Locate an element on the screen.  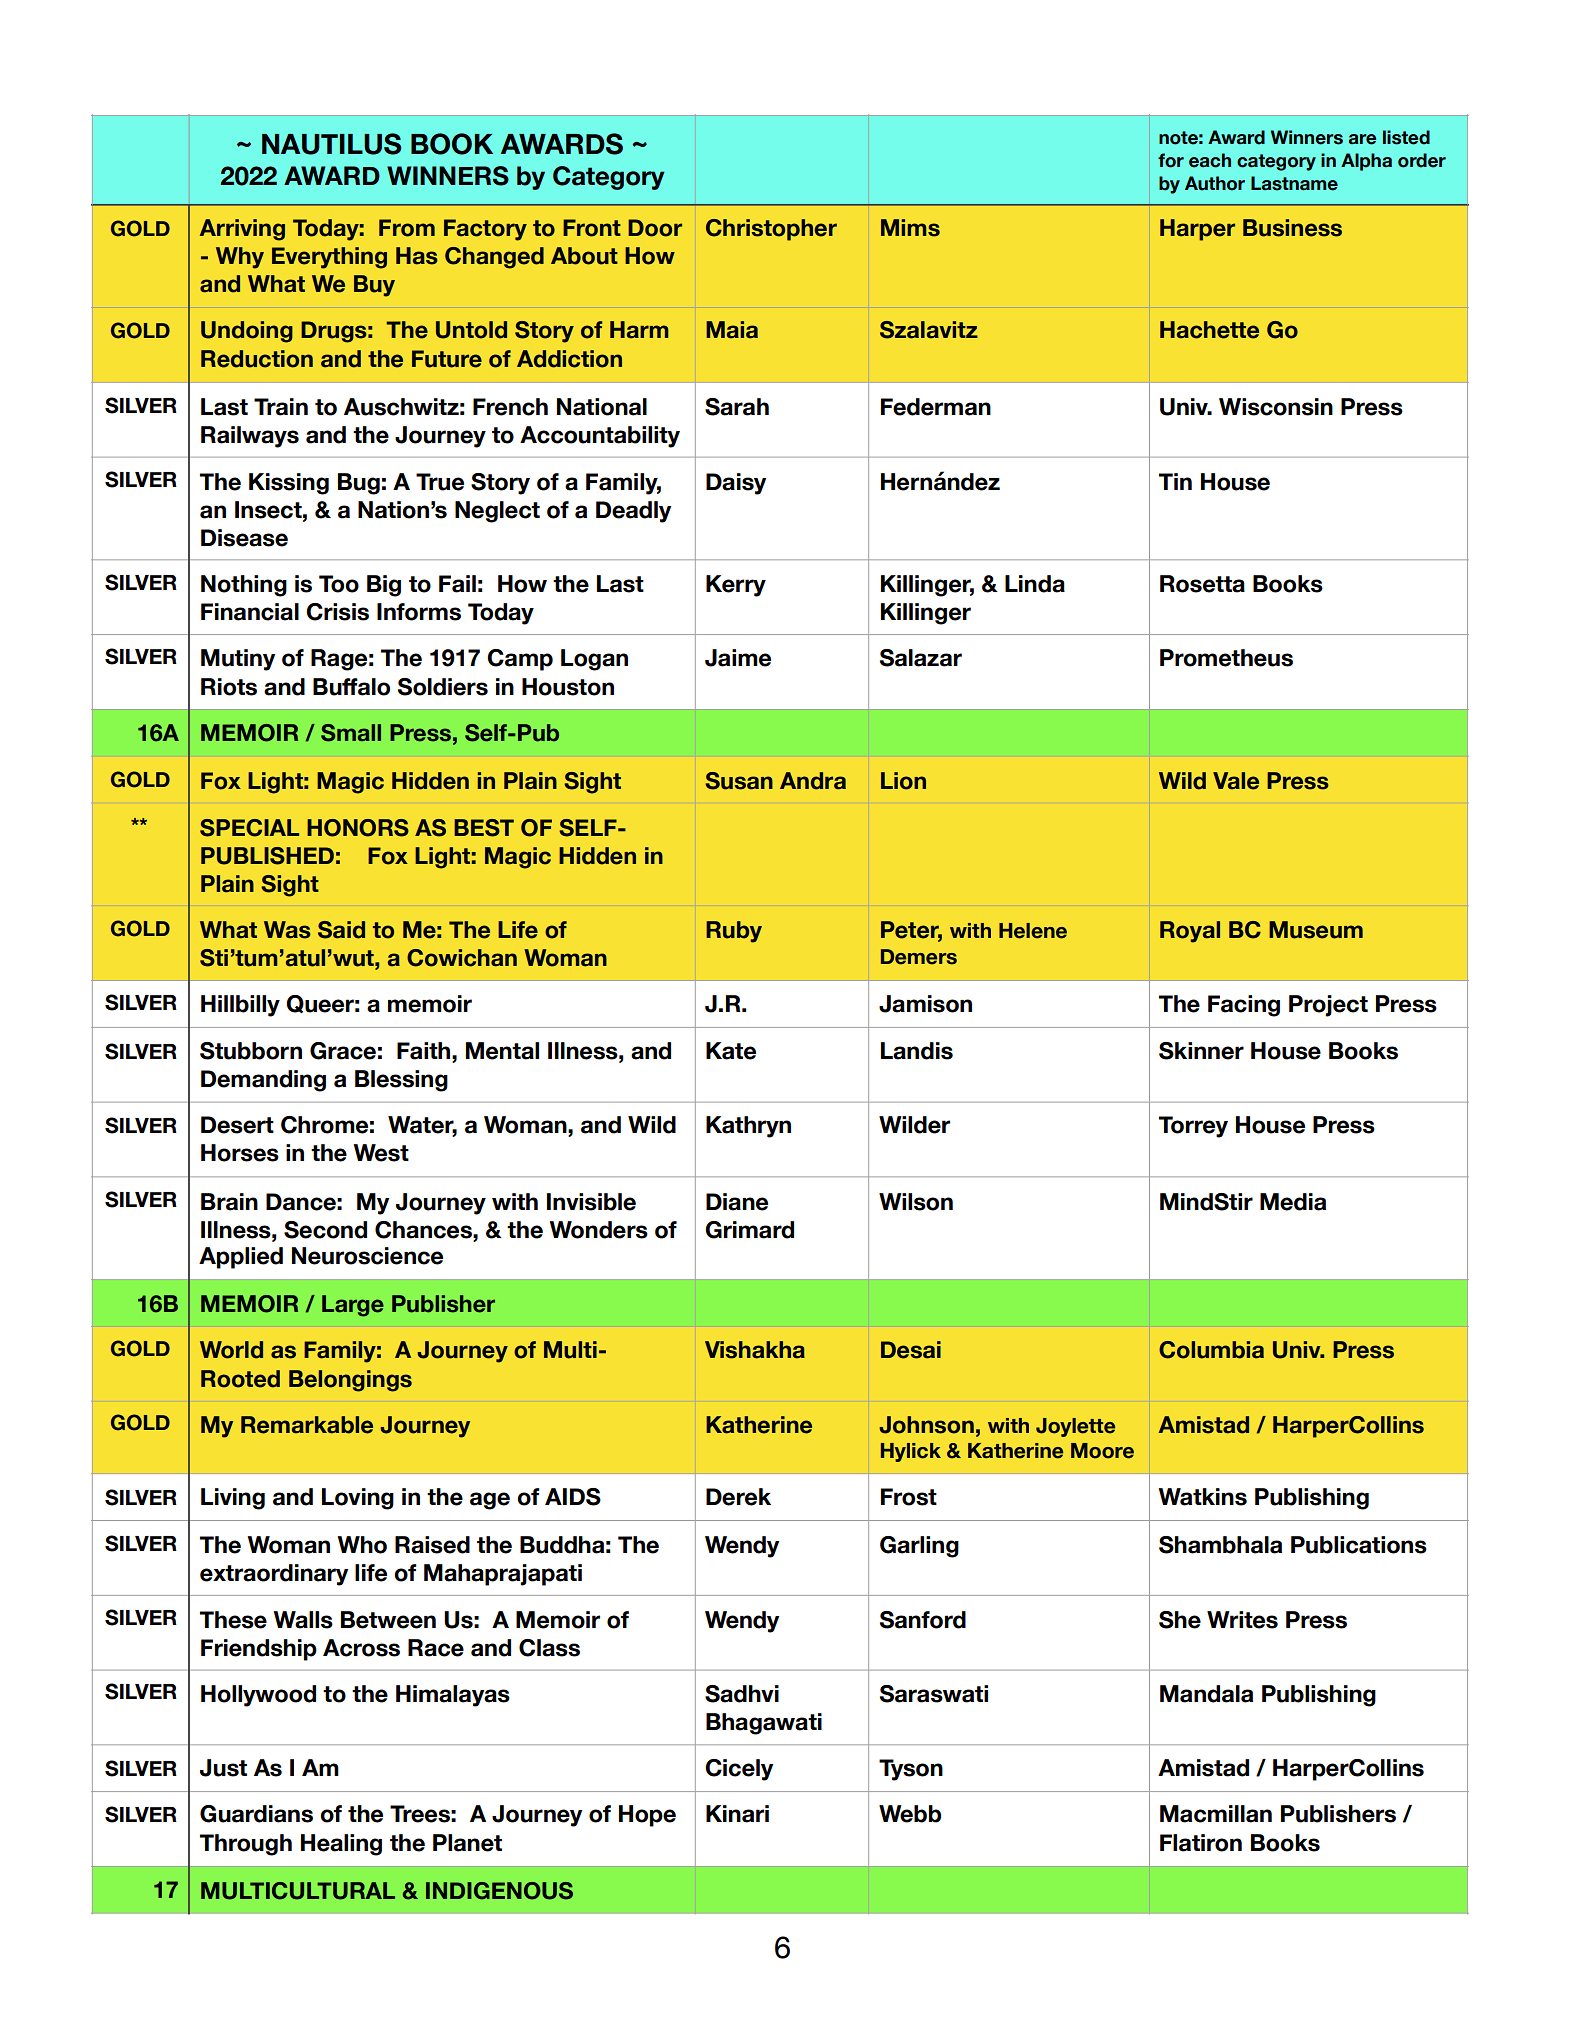
Blessing is located at coordinates (401, 1081).
